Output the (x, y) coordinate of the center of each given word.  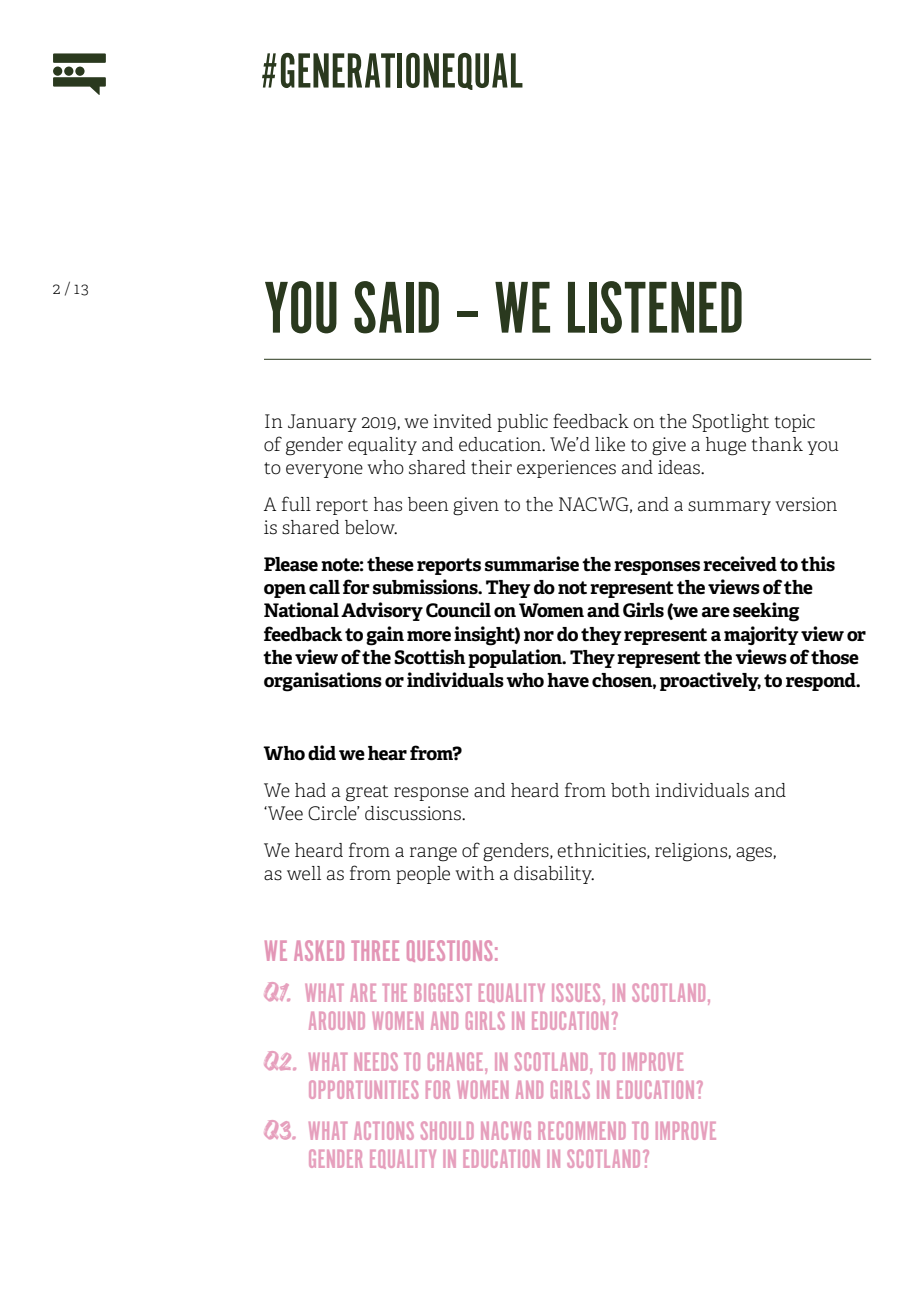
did (322, 753)
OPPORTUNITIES (363, 1089)
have (568, 680)
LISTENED (655, 307)
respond (822, 682)
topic (795, 423)
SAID (396, 307)
